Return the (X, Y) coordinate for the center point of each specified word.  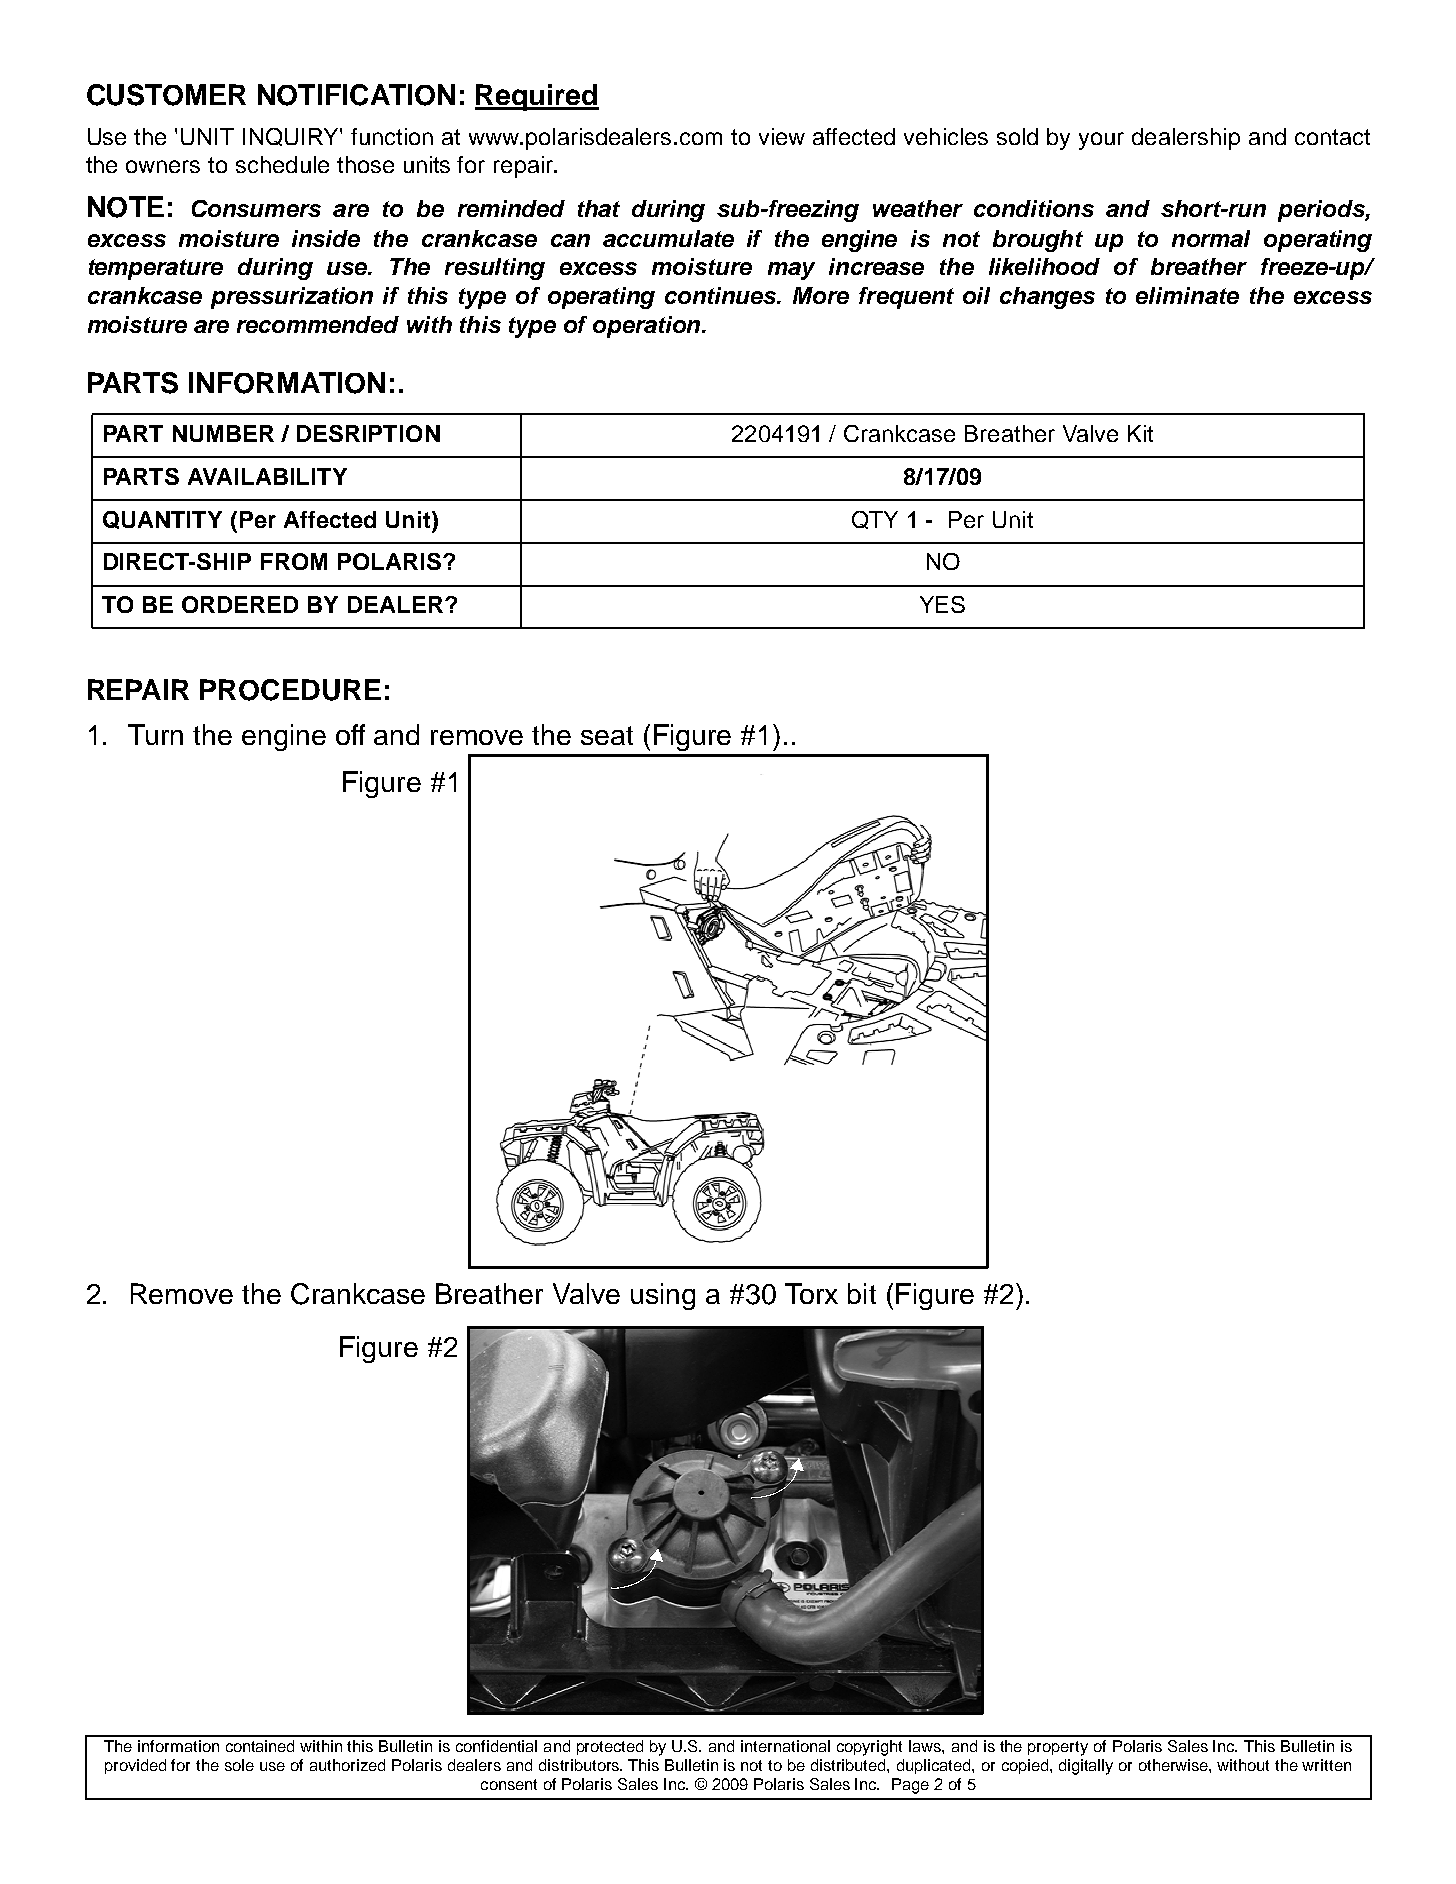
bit (862, 1293)
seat (607, 735)
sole (239, 1765)
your (1101, 141)
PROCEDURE (290, 690)
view (782, 136)
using (663, 1296)
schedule (282, 164)
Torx (811, 1293)
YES (942, 604)
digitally (1086, 1767)
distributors (580, 1765)
